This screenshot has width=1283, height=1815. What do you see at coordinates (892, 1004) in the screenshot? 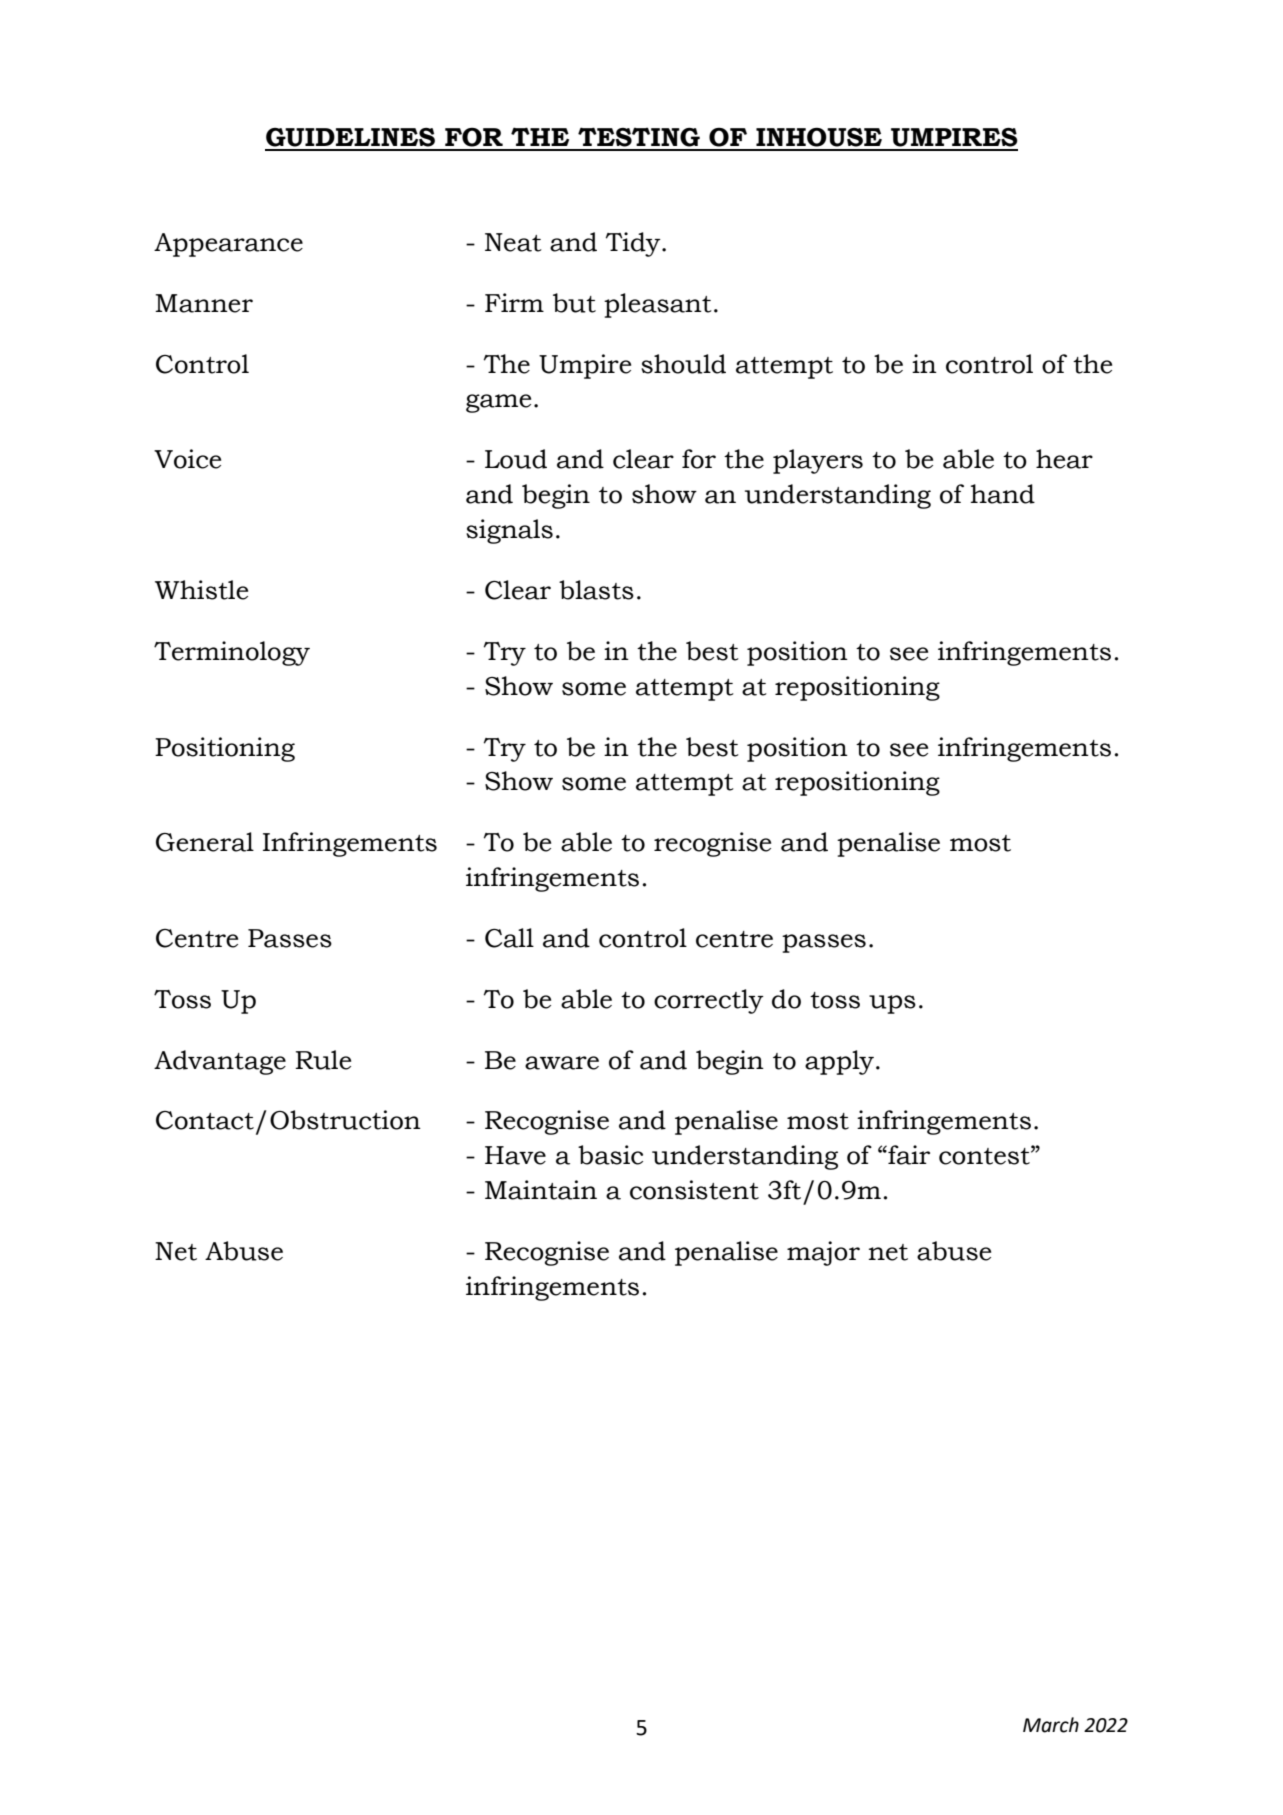
I see `ups` at bounding box center [892, 1004].
